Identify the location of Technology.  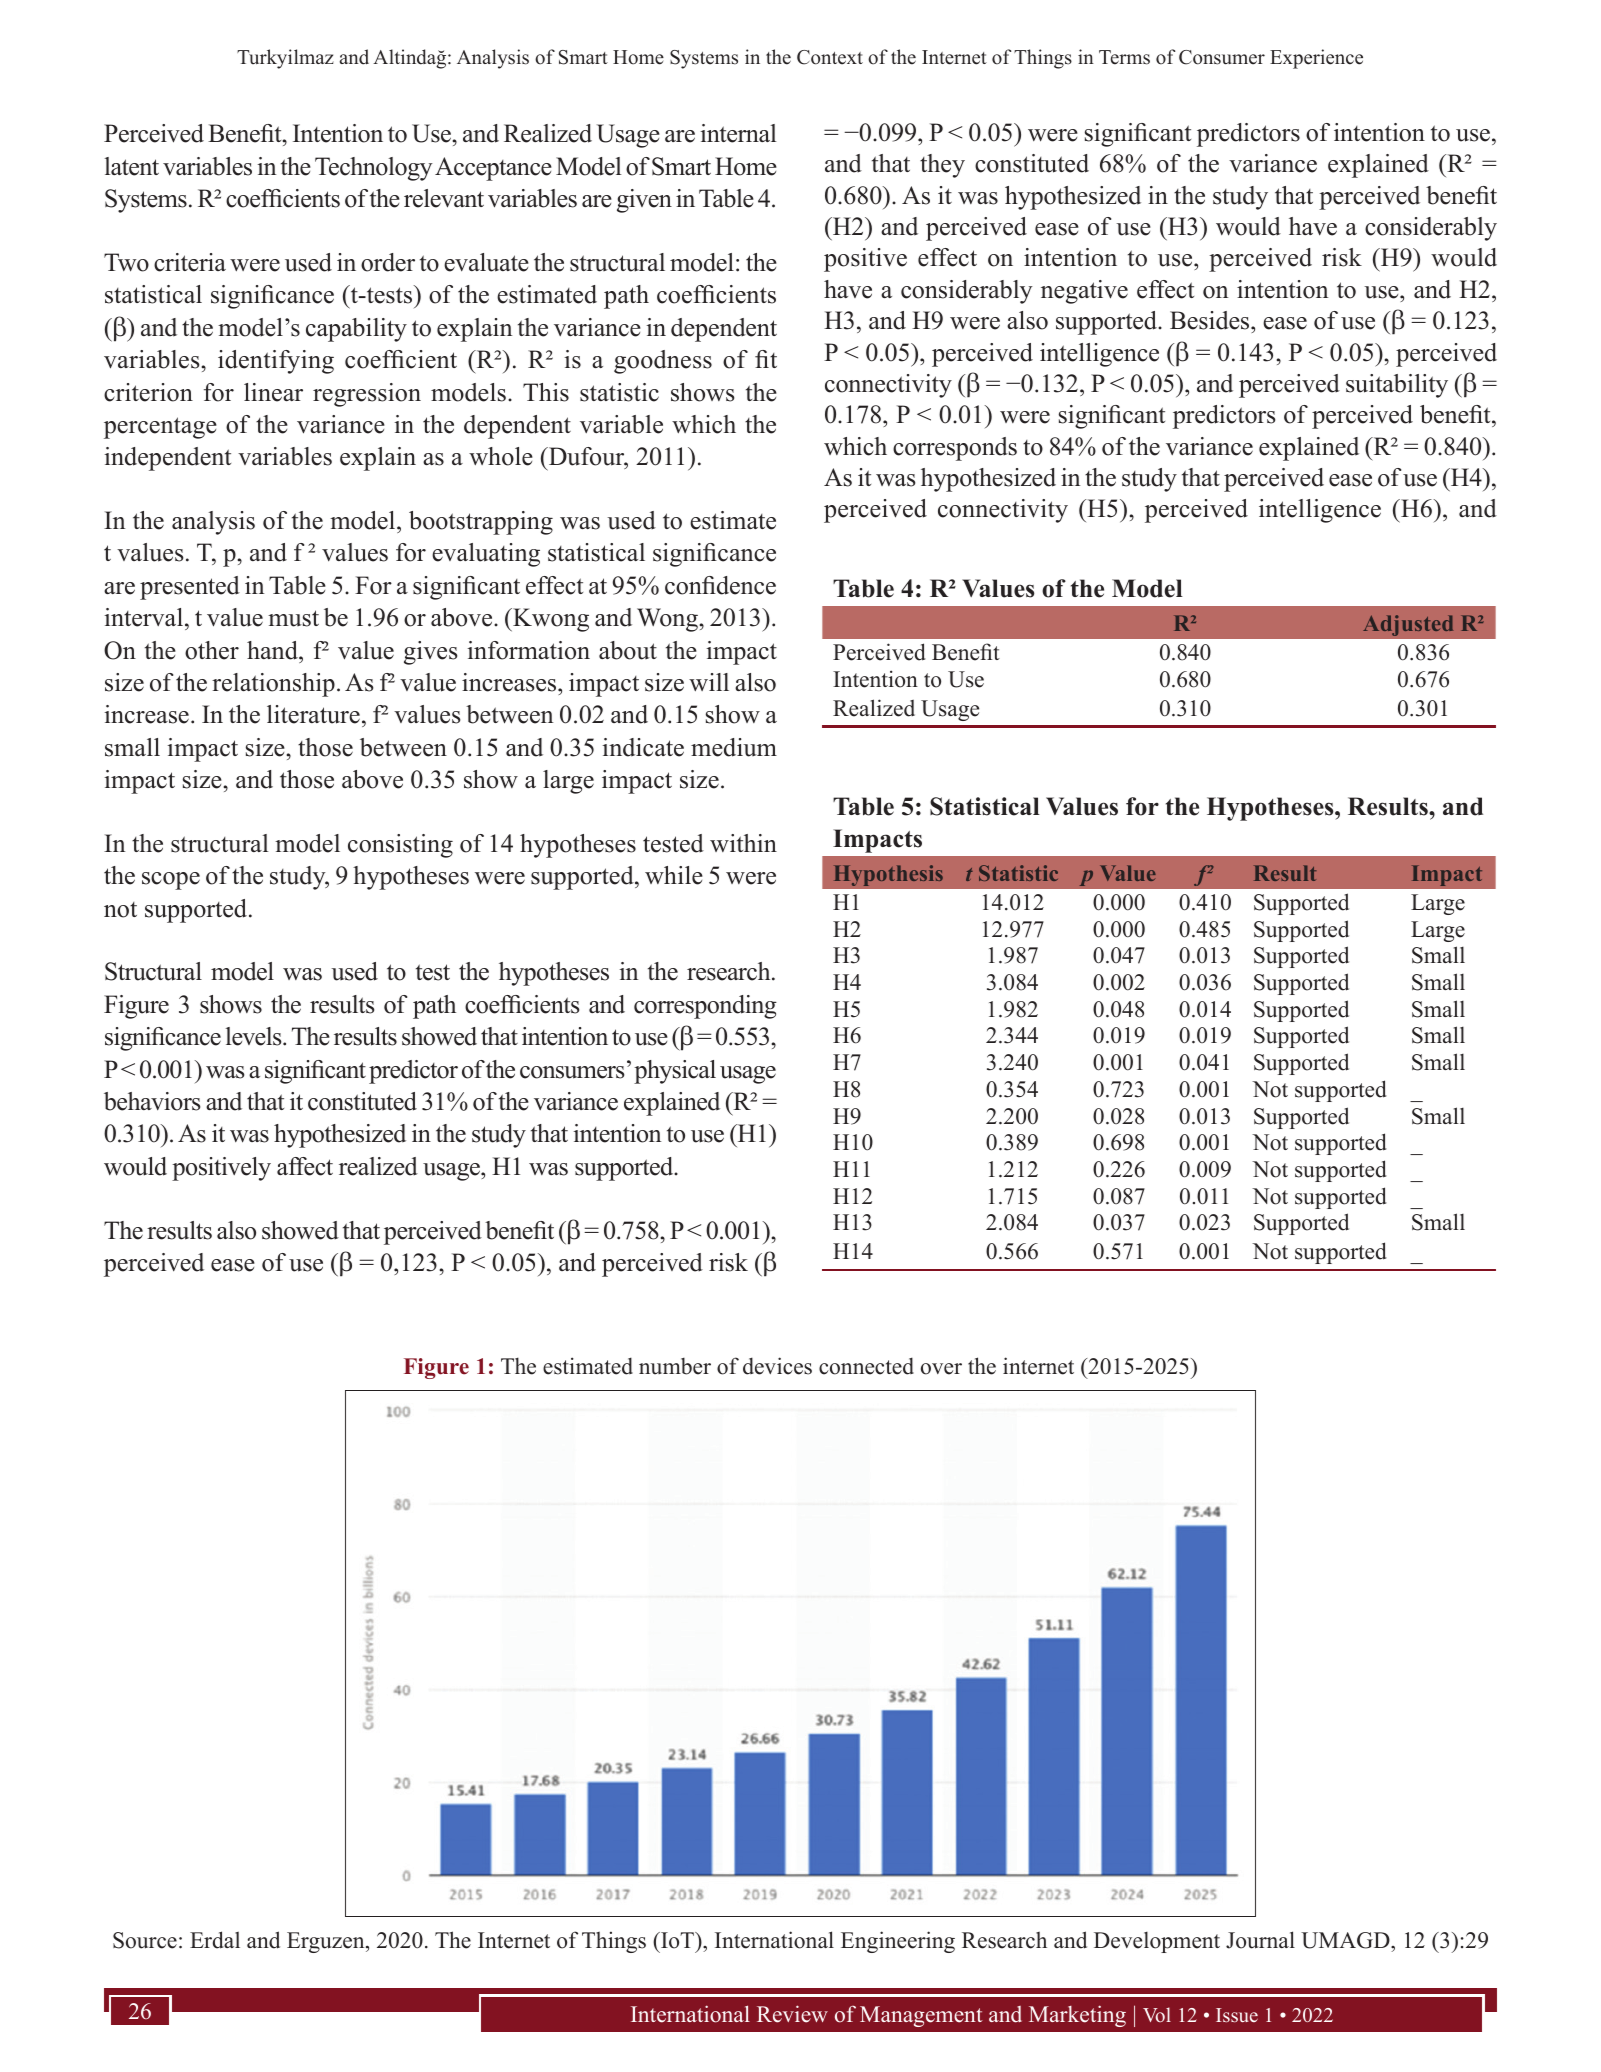
(374, 169).
